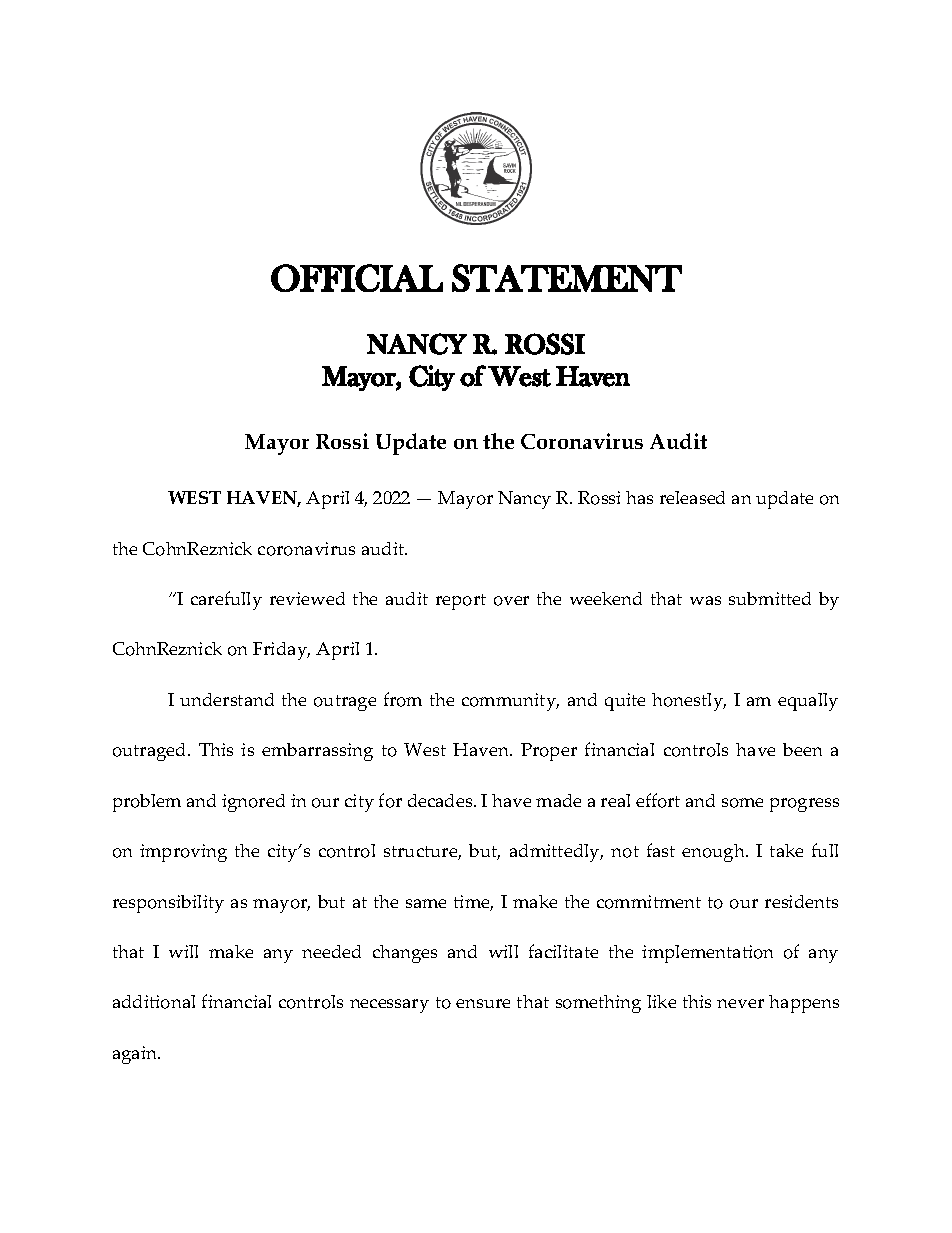  I want to click on has, so click(639, 497).
